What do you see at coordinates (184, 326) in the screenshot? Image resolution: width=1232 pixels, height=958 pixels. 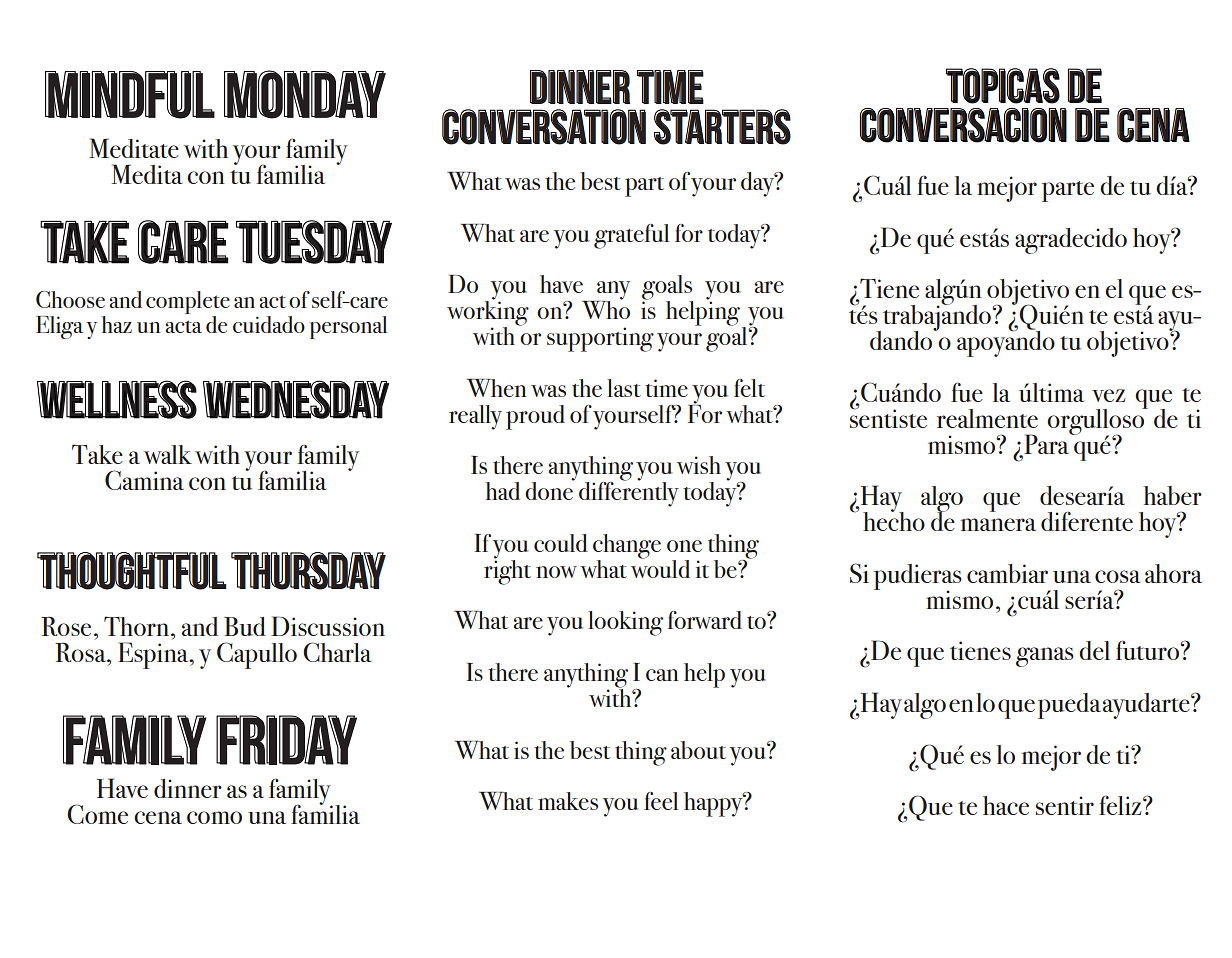 I see `acta` at bounding box center [184, 326].
